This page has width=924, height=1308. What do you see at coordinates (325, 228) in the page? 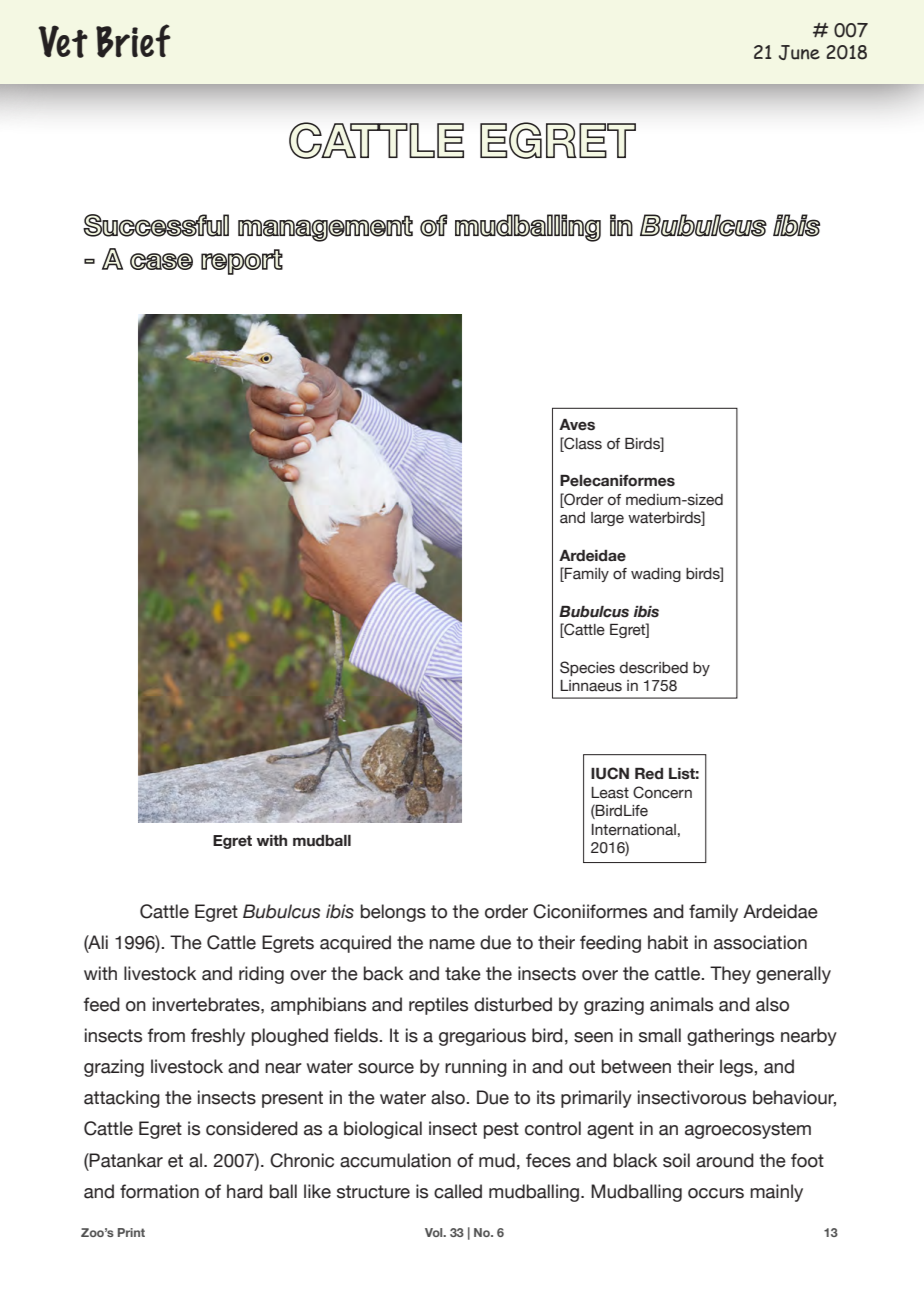
I see `management` at bounding box center [325, 228].
